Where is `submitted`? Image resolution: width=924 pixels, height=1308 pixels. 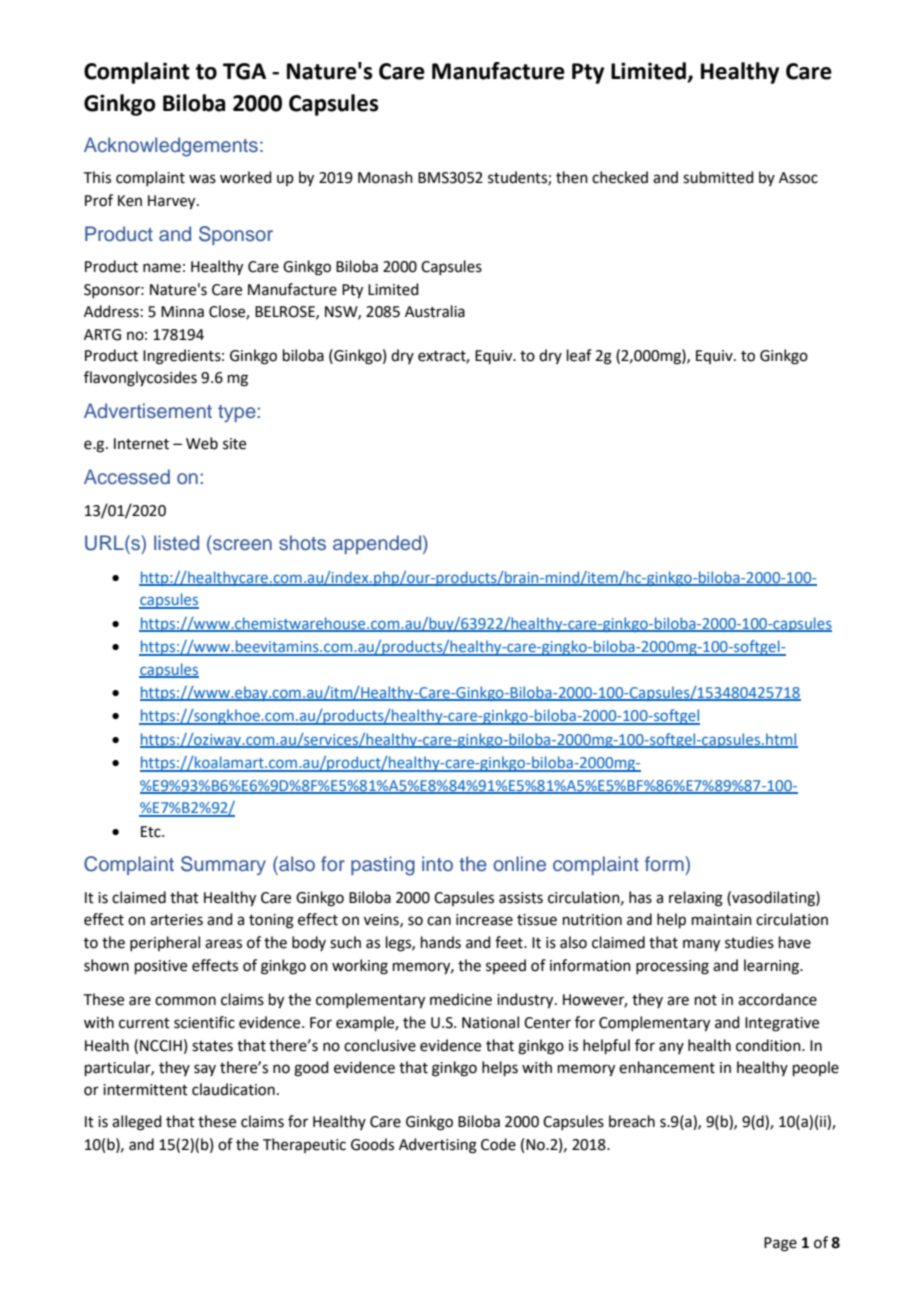
submitted is located at coordinates (718, 177).
